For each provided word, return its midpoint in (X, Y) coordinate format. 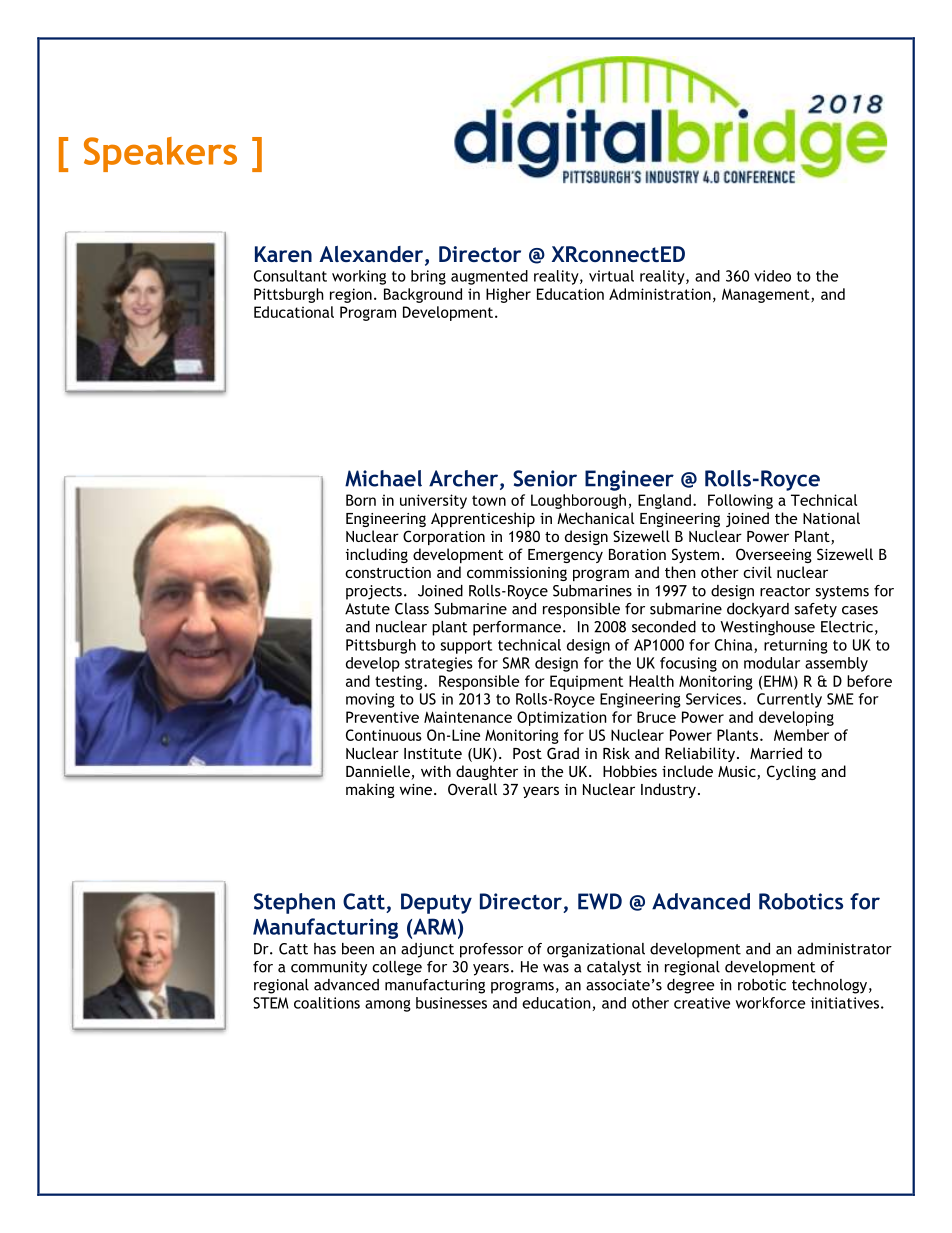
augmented (489, 277)
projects (374, 592)
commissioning (517, 574)
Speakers (160, 154)
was (556, 968)
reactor (785, 591)
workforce (770, 1003)
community (329, 968)
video (772, 276)
